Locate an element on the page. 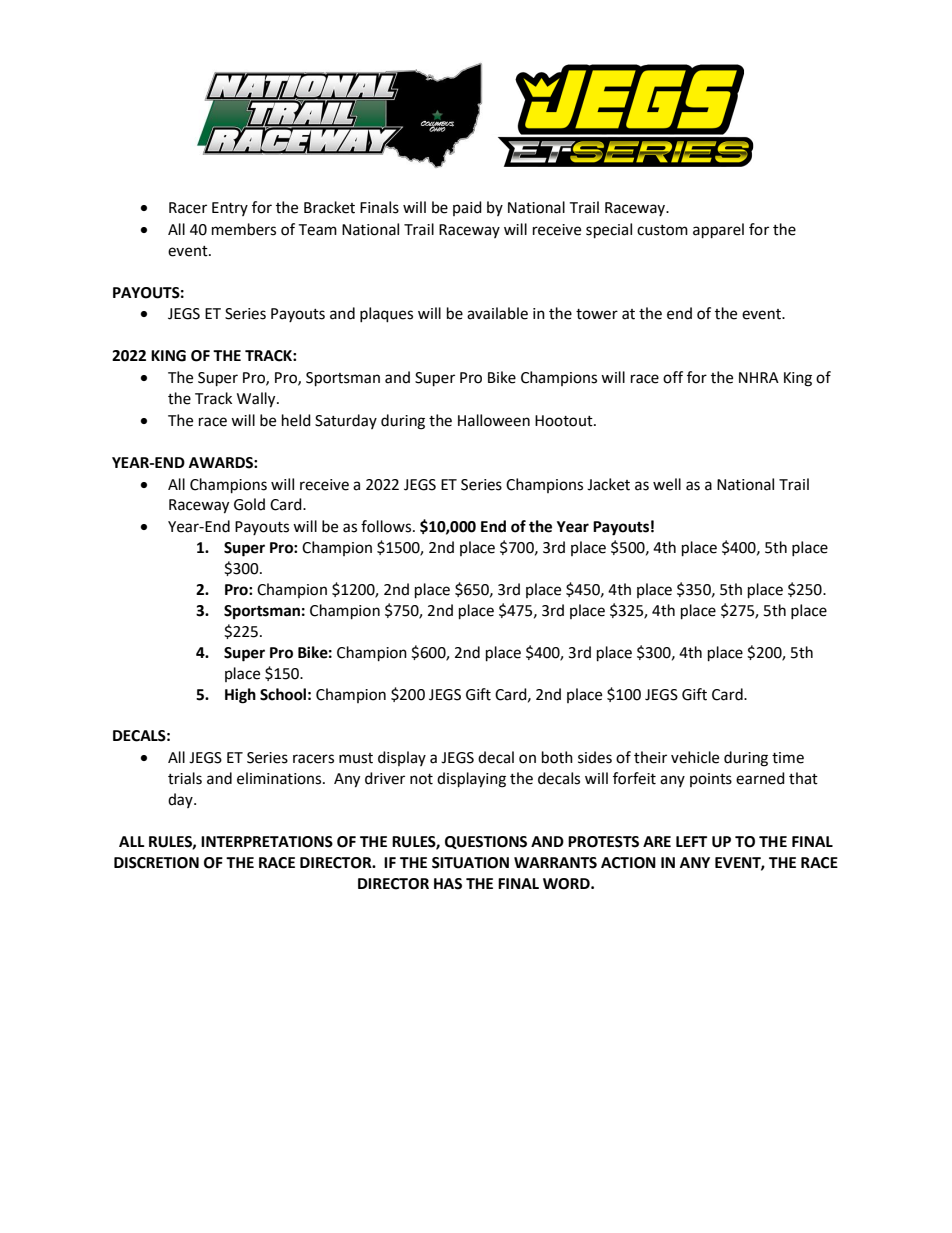 The image size is (952, 1233). SITUATION is located at coordinates (470, 863).
